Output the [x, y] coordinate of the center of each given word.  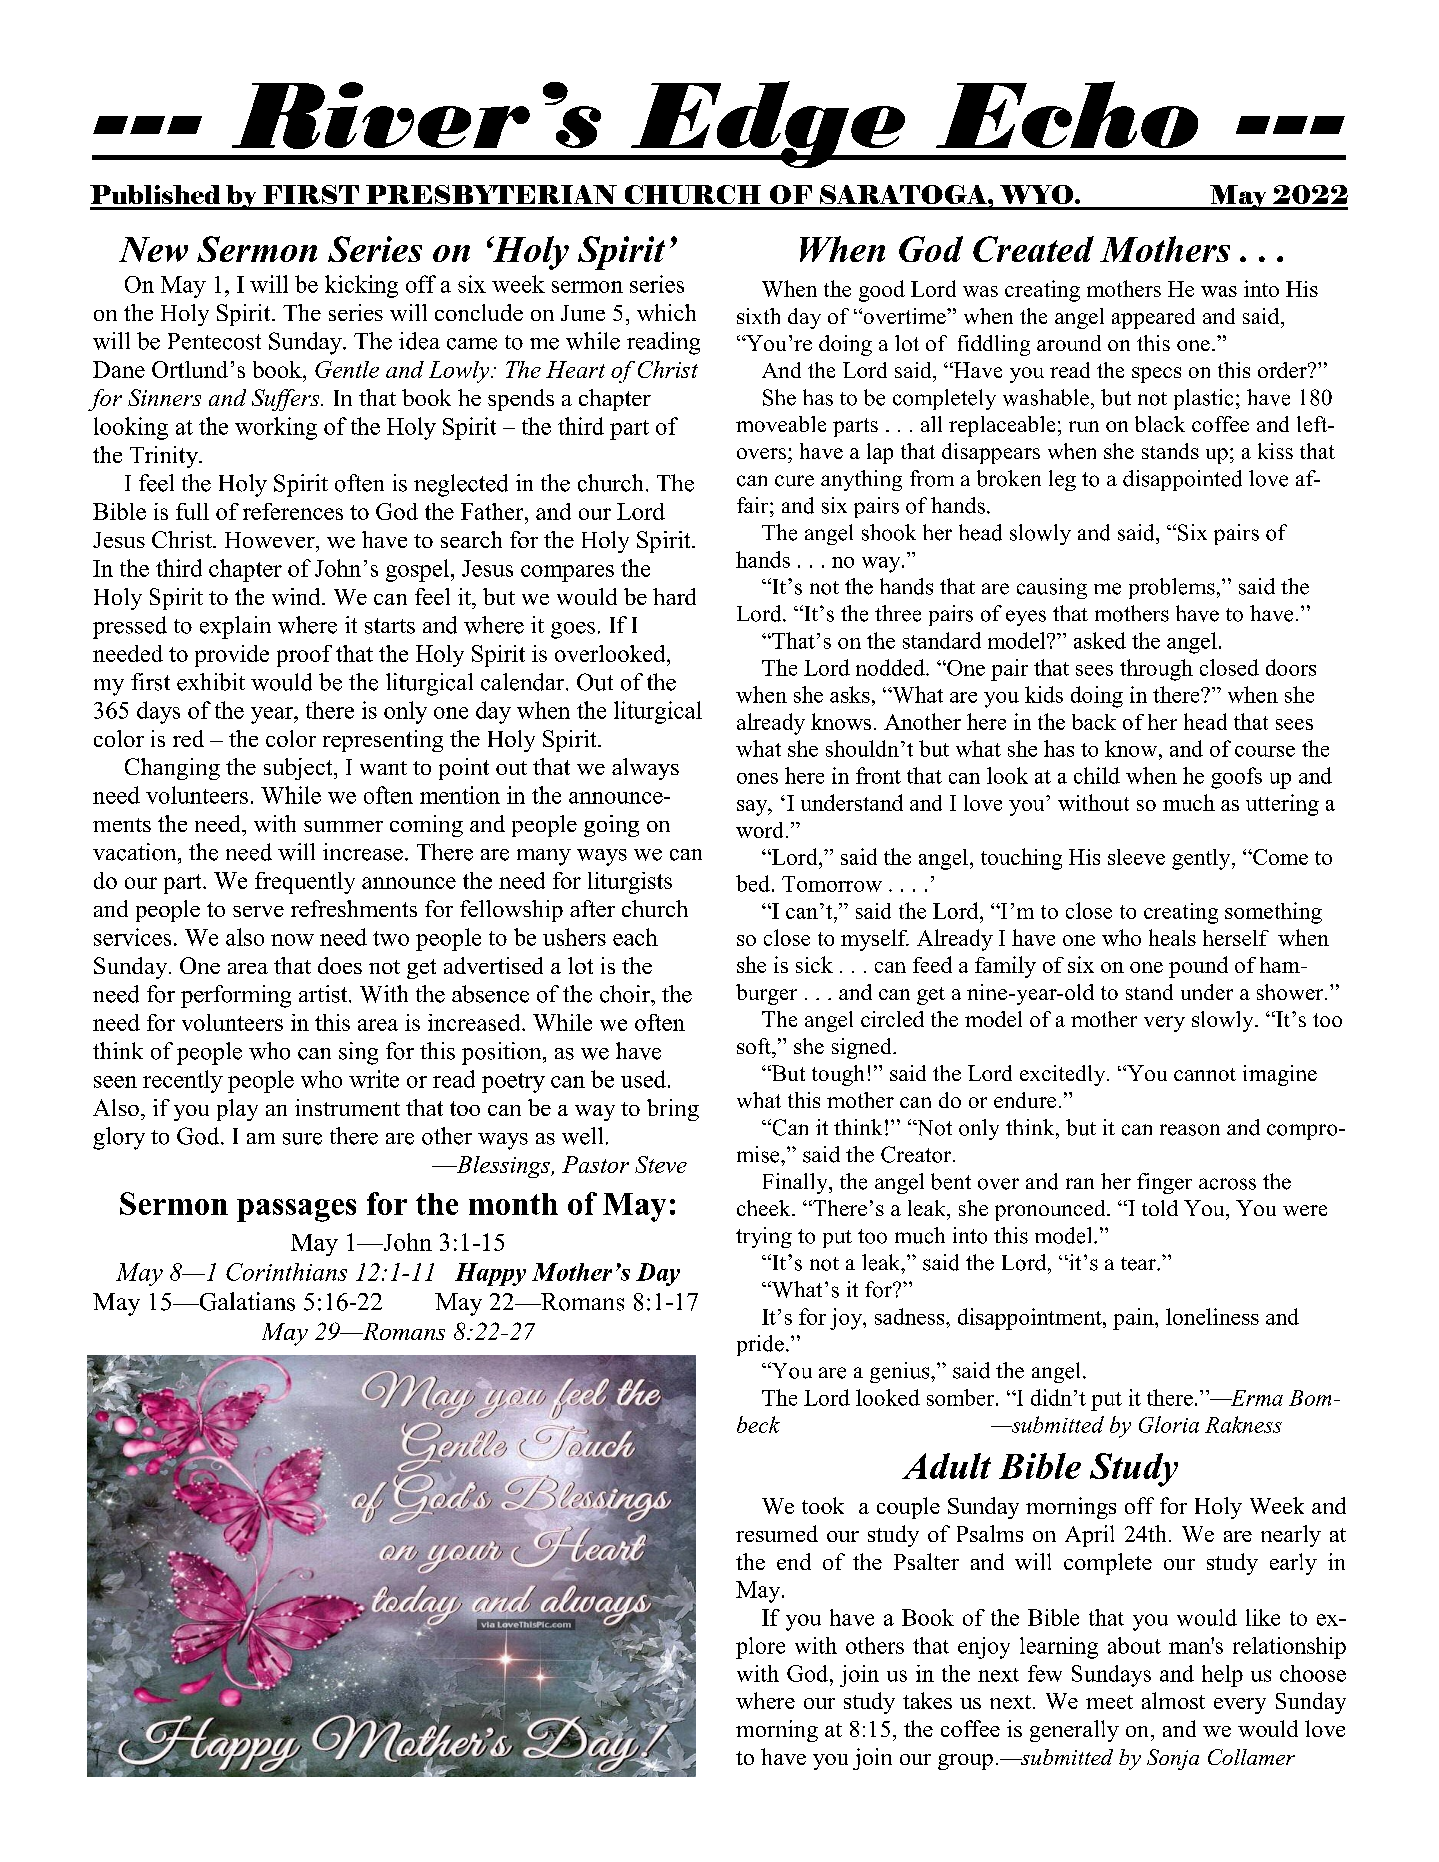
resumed [777, 1533]
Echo [1067, 114]
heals [1172, 937]
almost [1173, 1700]
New [153, 249]
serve [258, 911]
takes [927, 1700]
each [635, 937]
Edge [768, 124]
